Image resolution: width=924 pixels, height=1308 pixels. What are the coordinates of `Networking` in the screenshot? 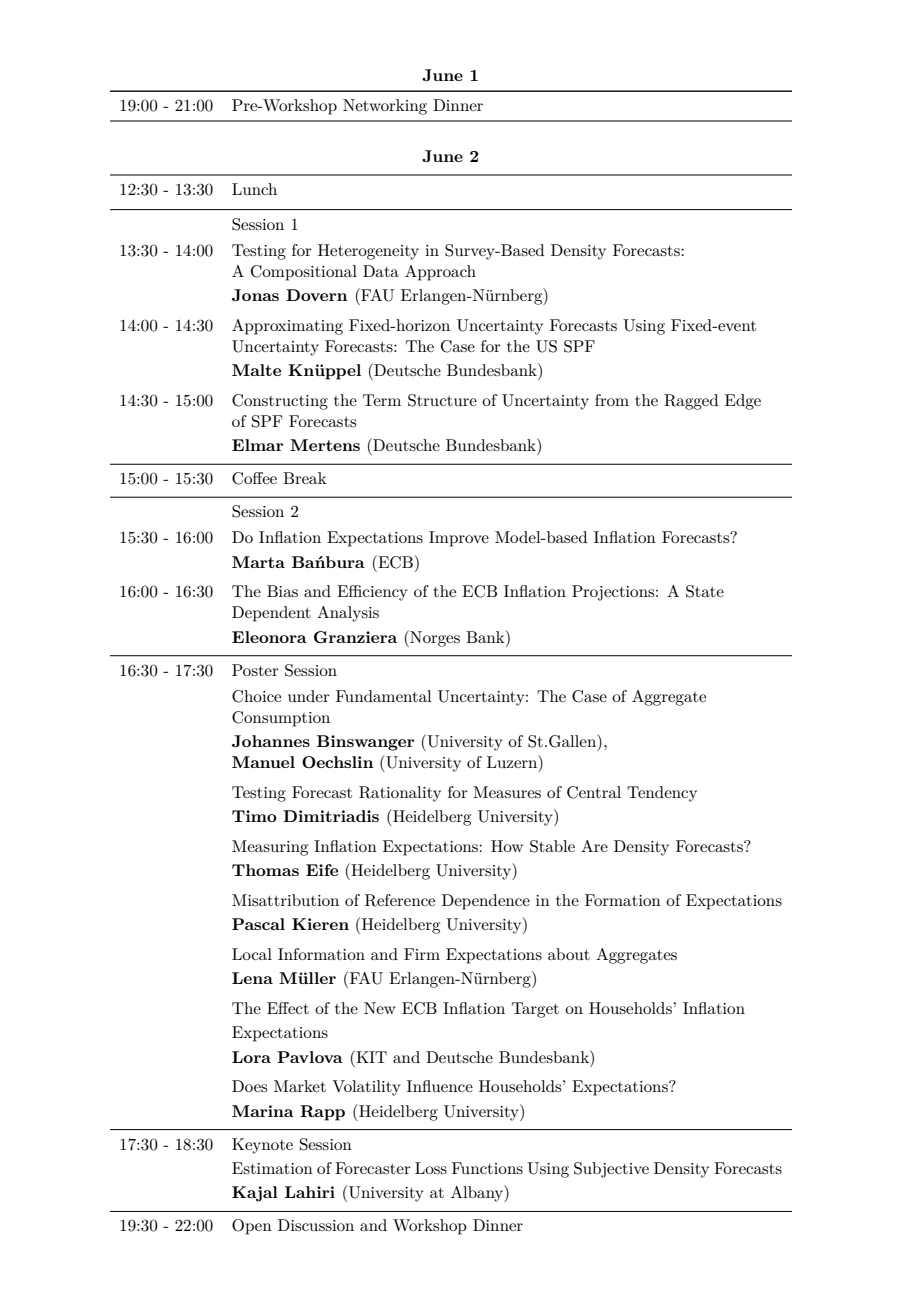 It's located at (385, 107).
